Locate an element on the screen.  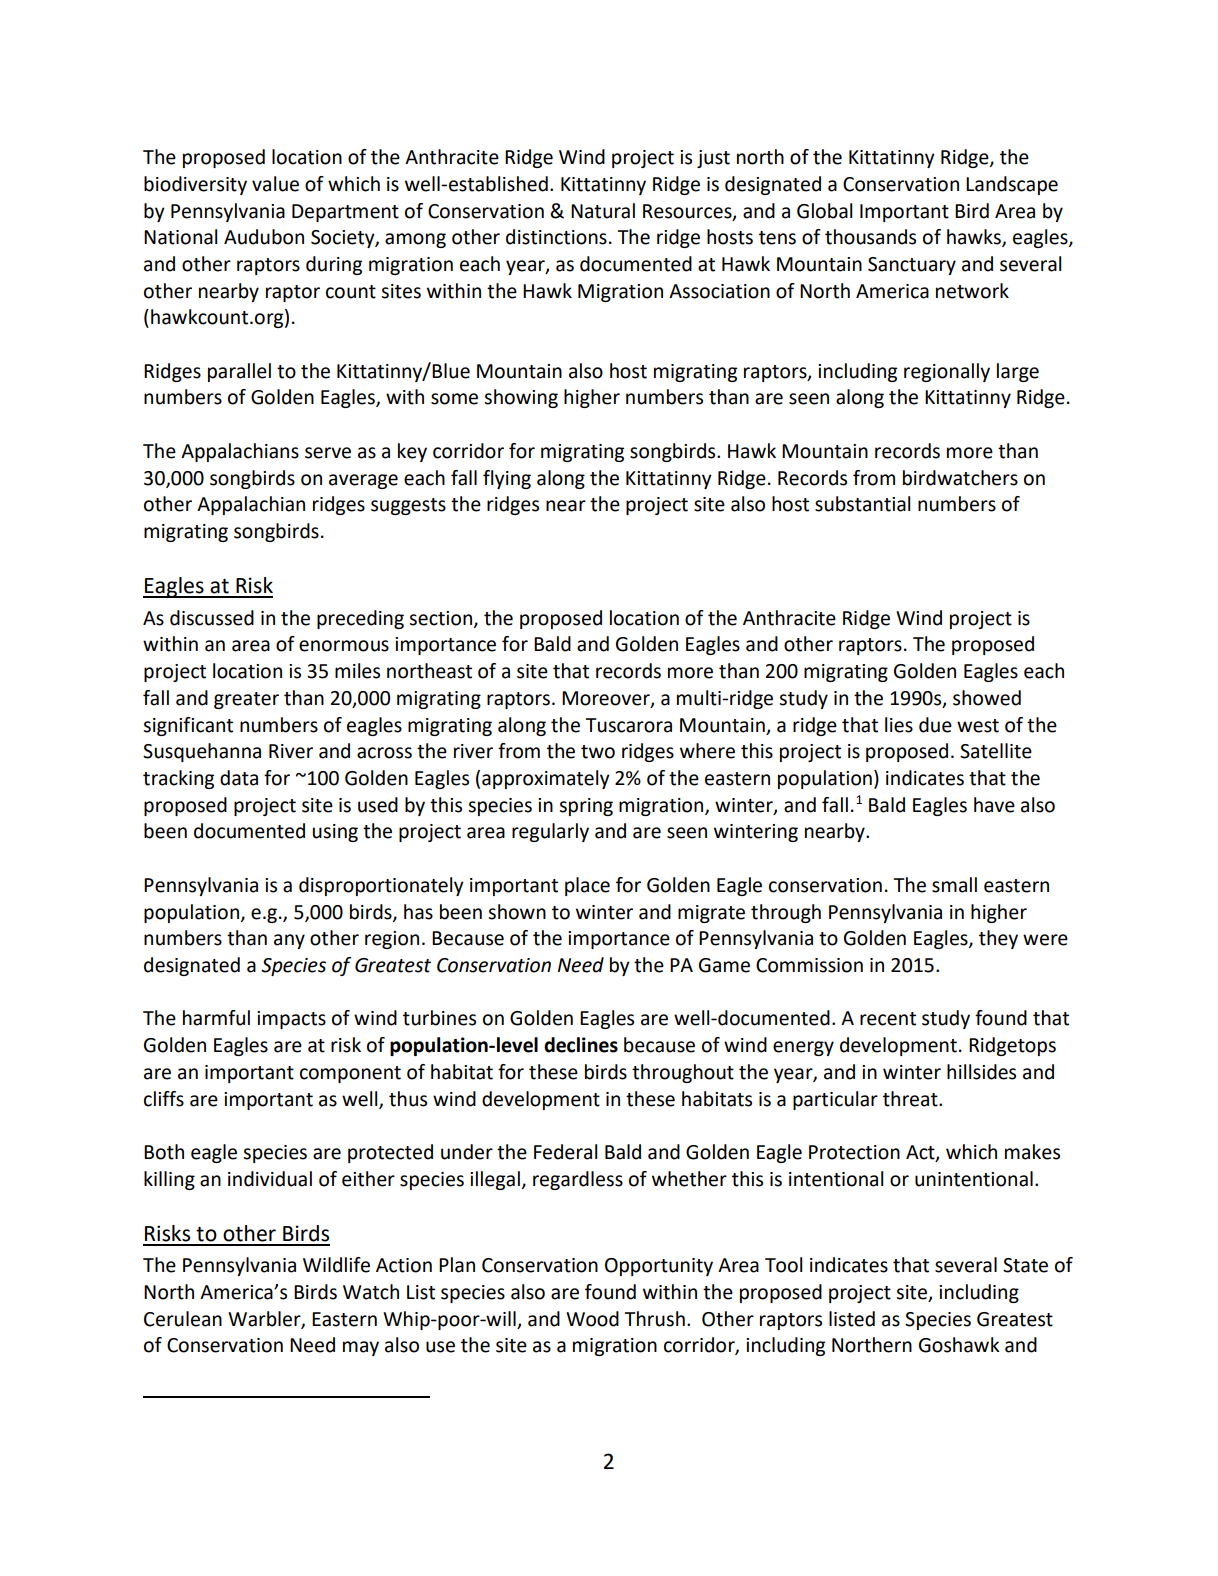
component is located at coordinates (350, 1074).
